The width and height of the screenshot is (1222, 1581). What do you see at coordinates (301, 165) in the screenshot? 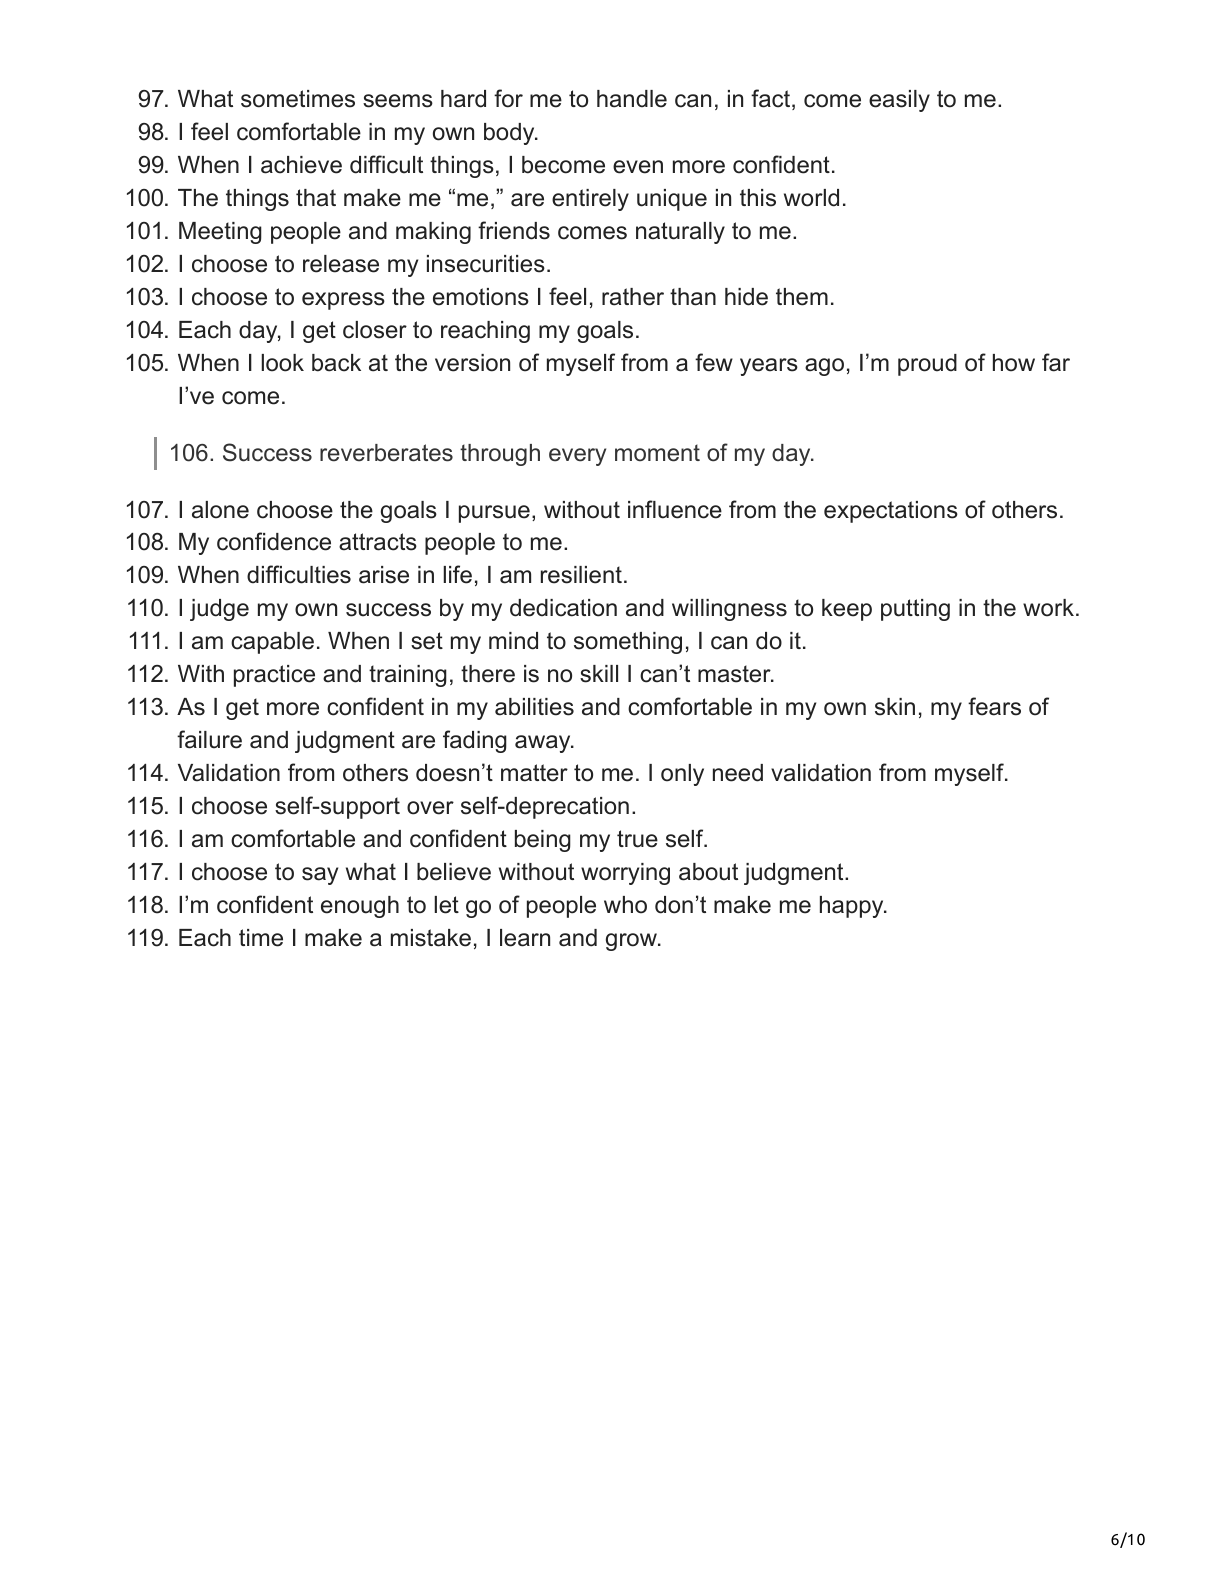
I see `achieve` at bounding box center [301, 165].
